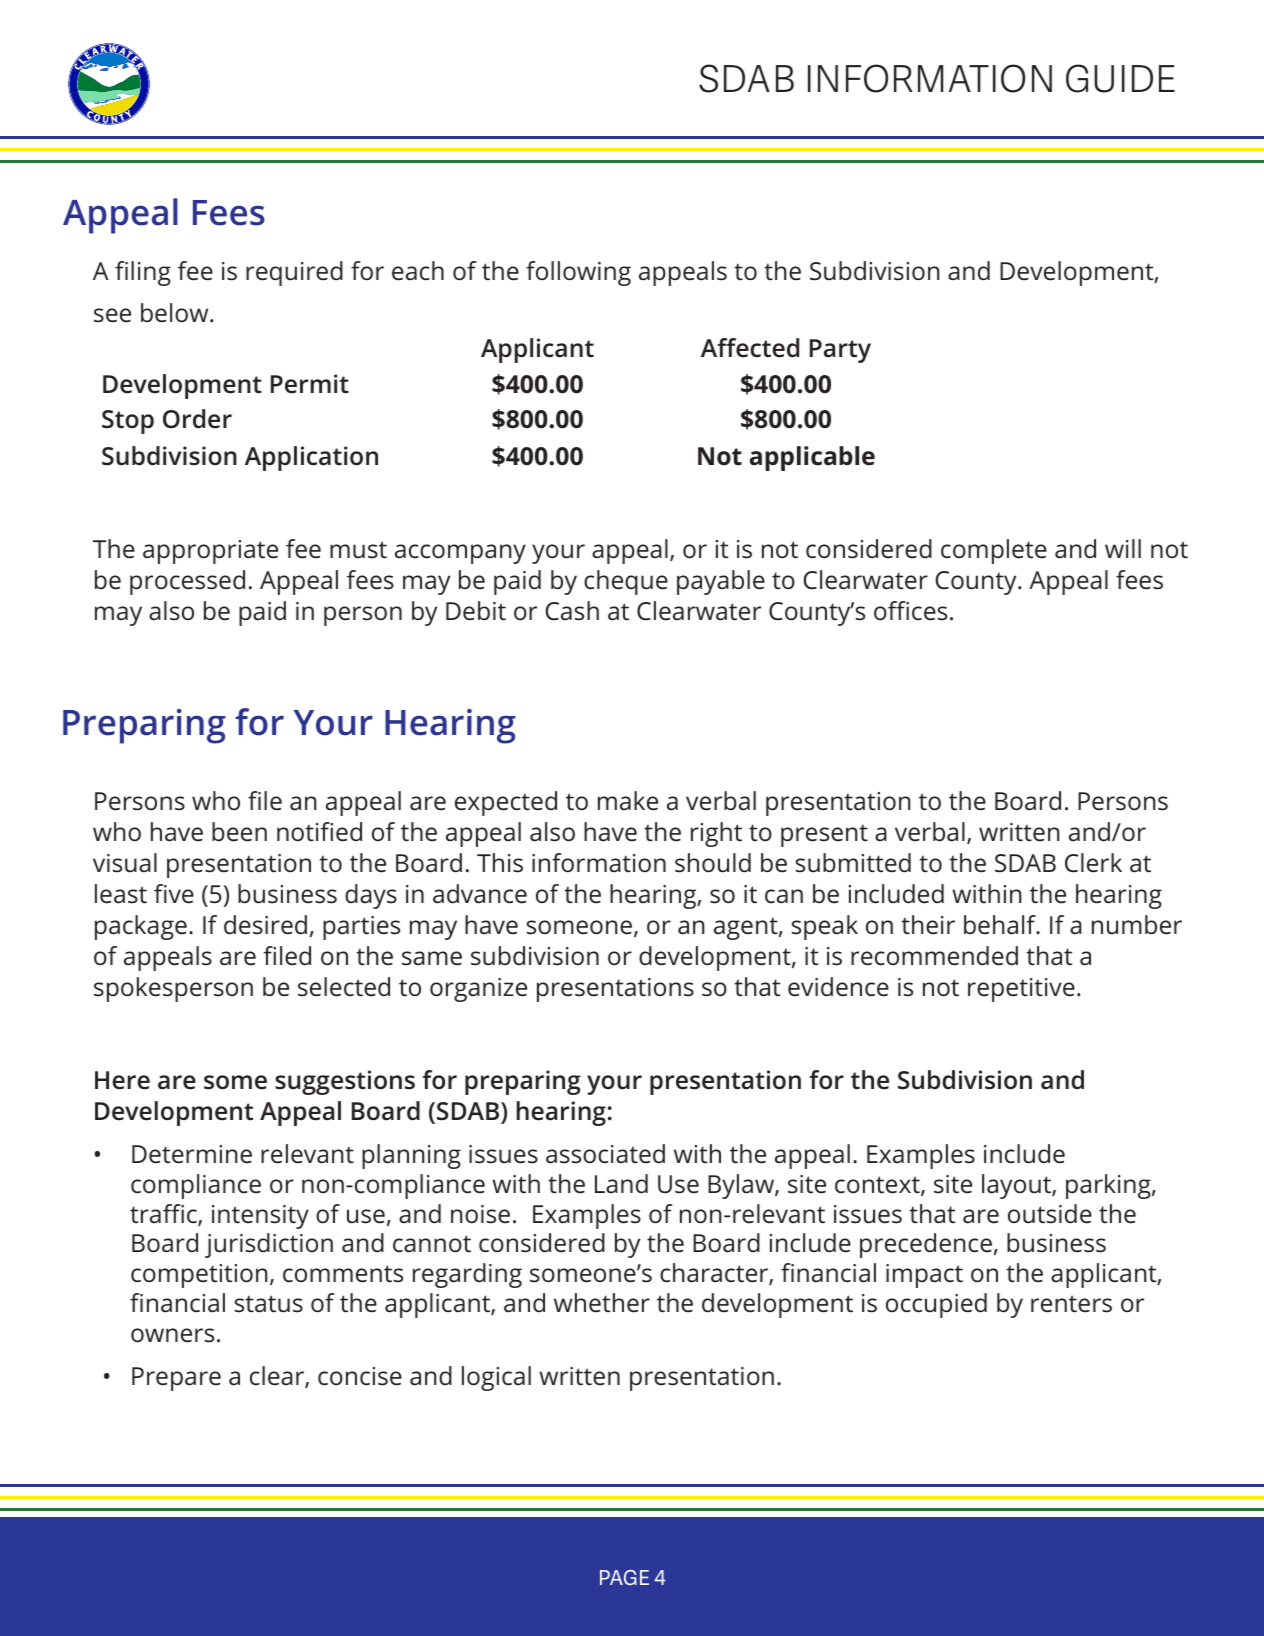  I want to click on following, so click(578, 273).
